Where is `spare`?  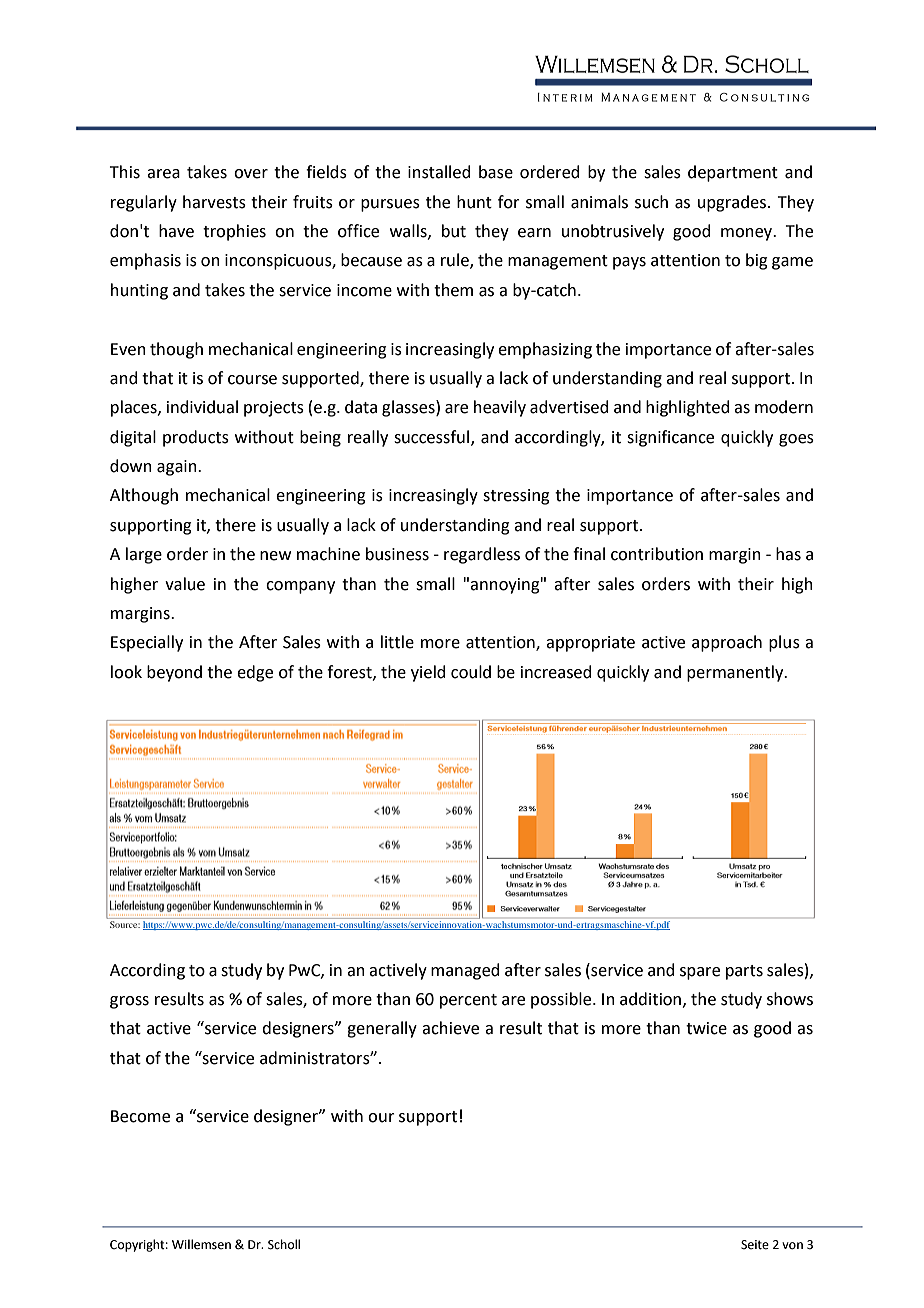
spare is located at coordinates (700, 973).
